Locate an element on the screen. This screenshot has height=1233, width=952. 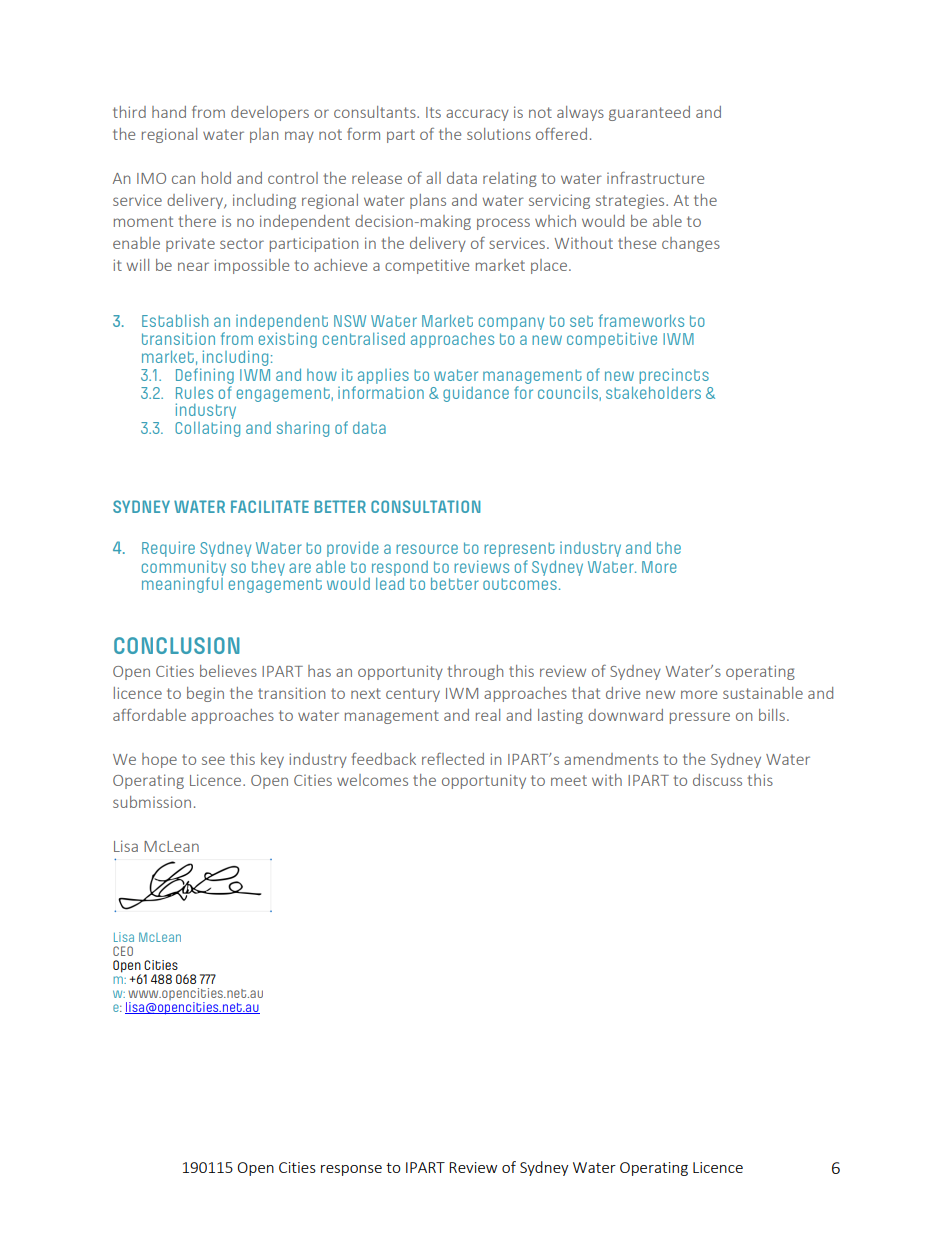
welcomes is located at coordinates (372, 780).
